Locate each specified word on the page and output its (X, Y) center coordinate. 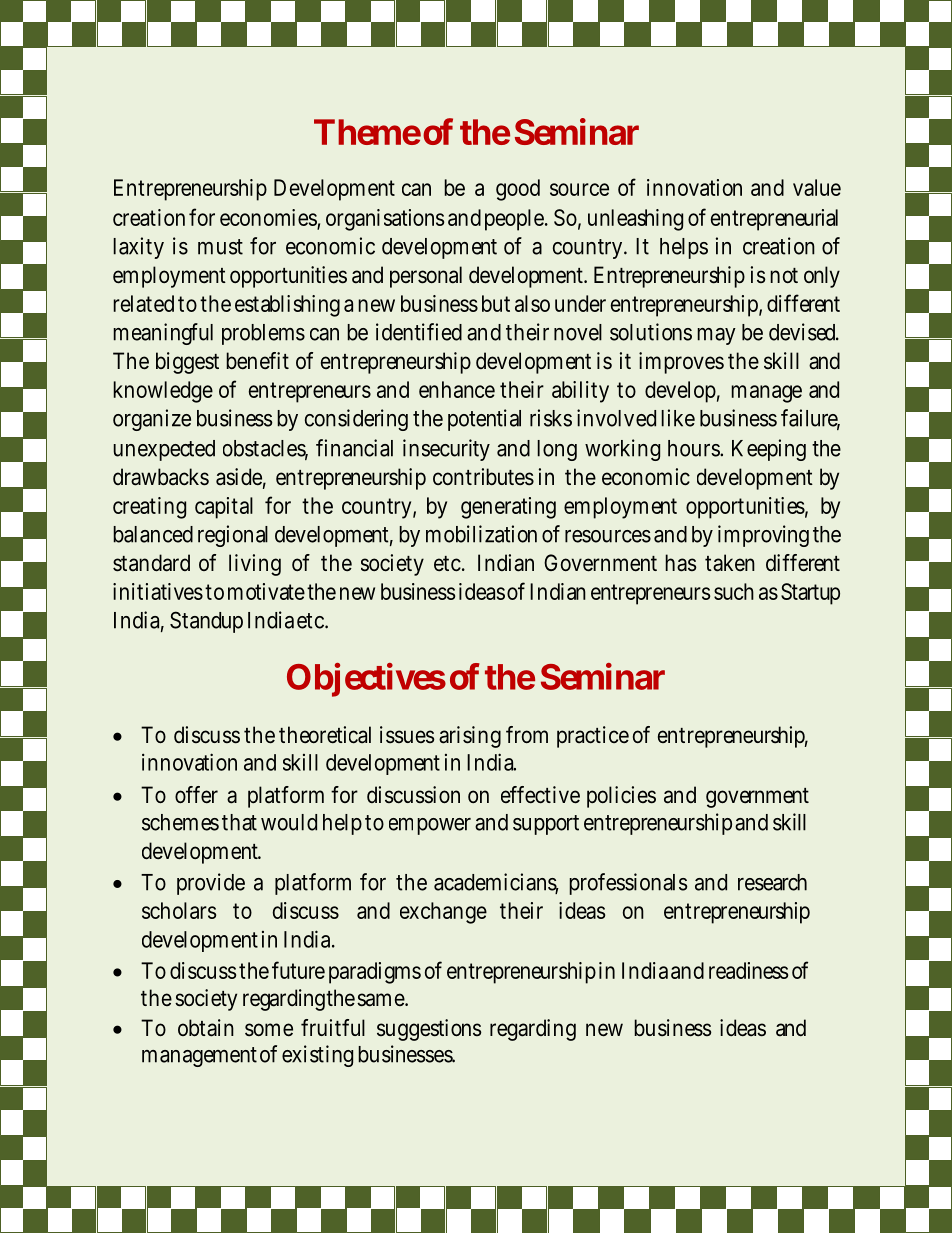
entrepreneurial (774, 220)
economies (268, 217)
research (772, 882)
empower (430, 826)
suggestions (429, 1030)
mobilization (481, 534)
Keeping (769, 450)
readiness (748, 970)
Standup (206, 622)
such (734, 591)
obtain (206, 1028)
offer (196, 795)
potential (484, 420)
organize (152, 420)
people (514, 220)
